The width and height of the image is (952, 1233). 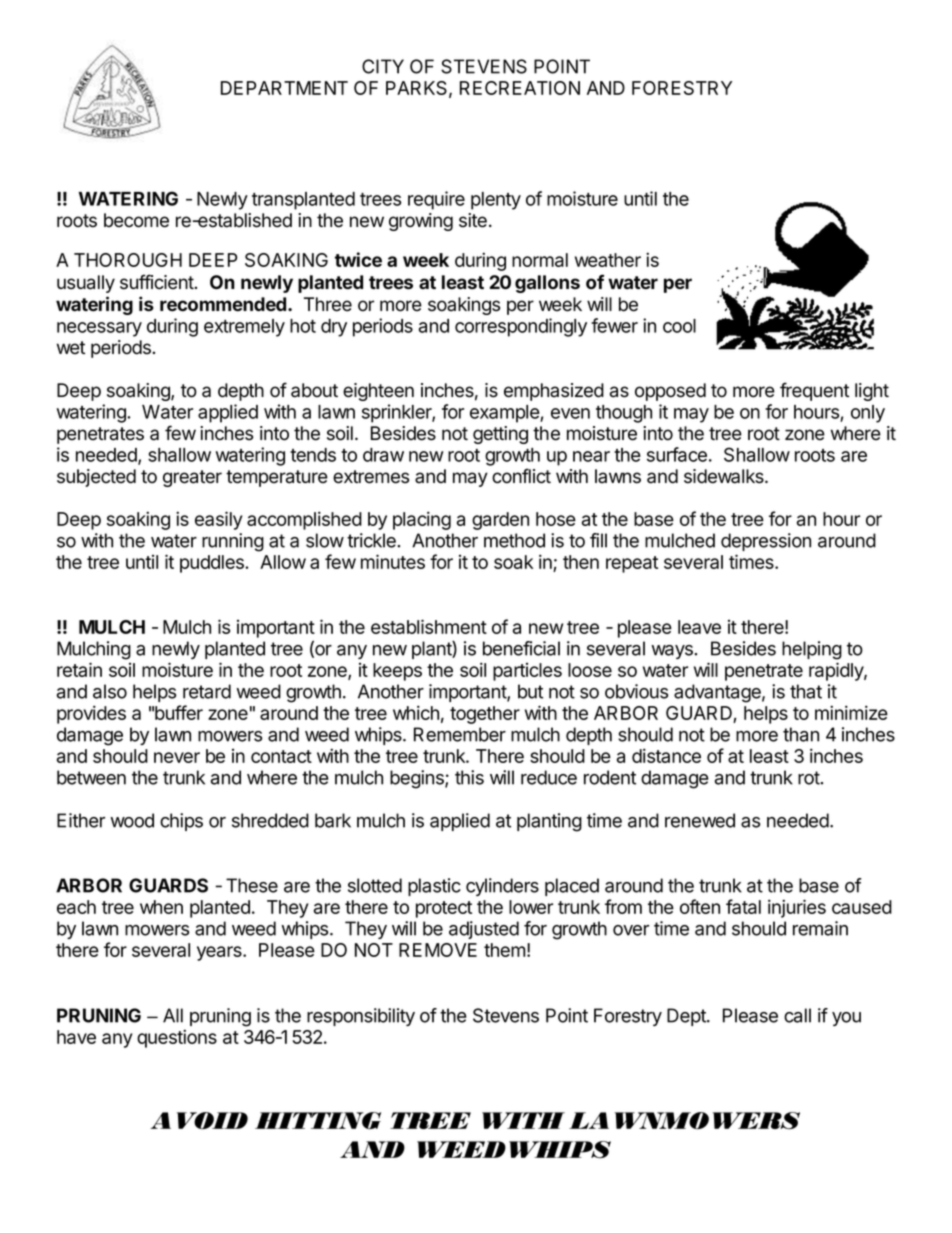 What do you see at coordinates (814, 391) in the image?
I see `frequent` at bounding box center [814, 391].
